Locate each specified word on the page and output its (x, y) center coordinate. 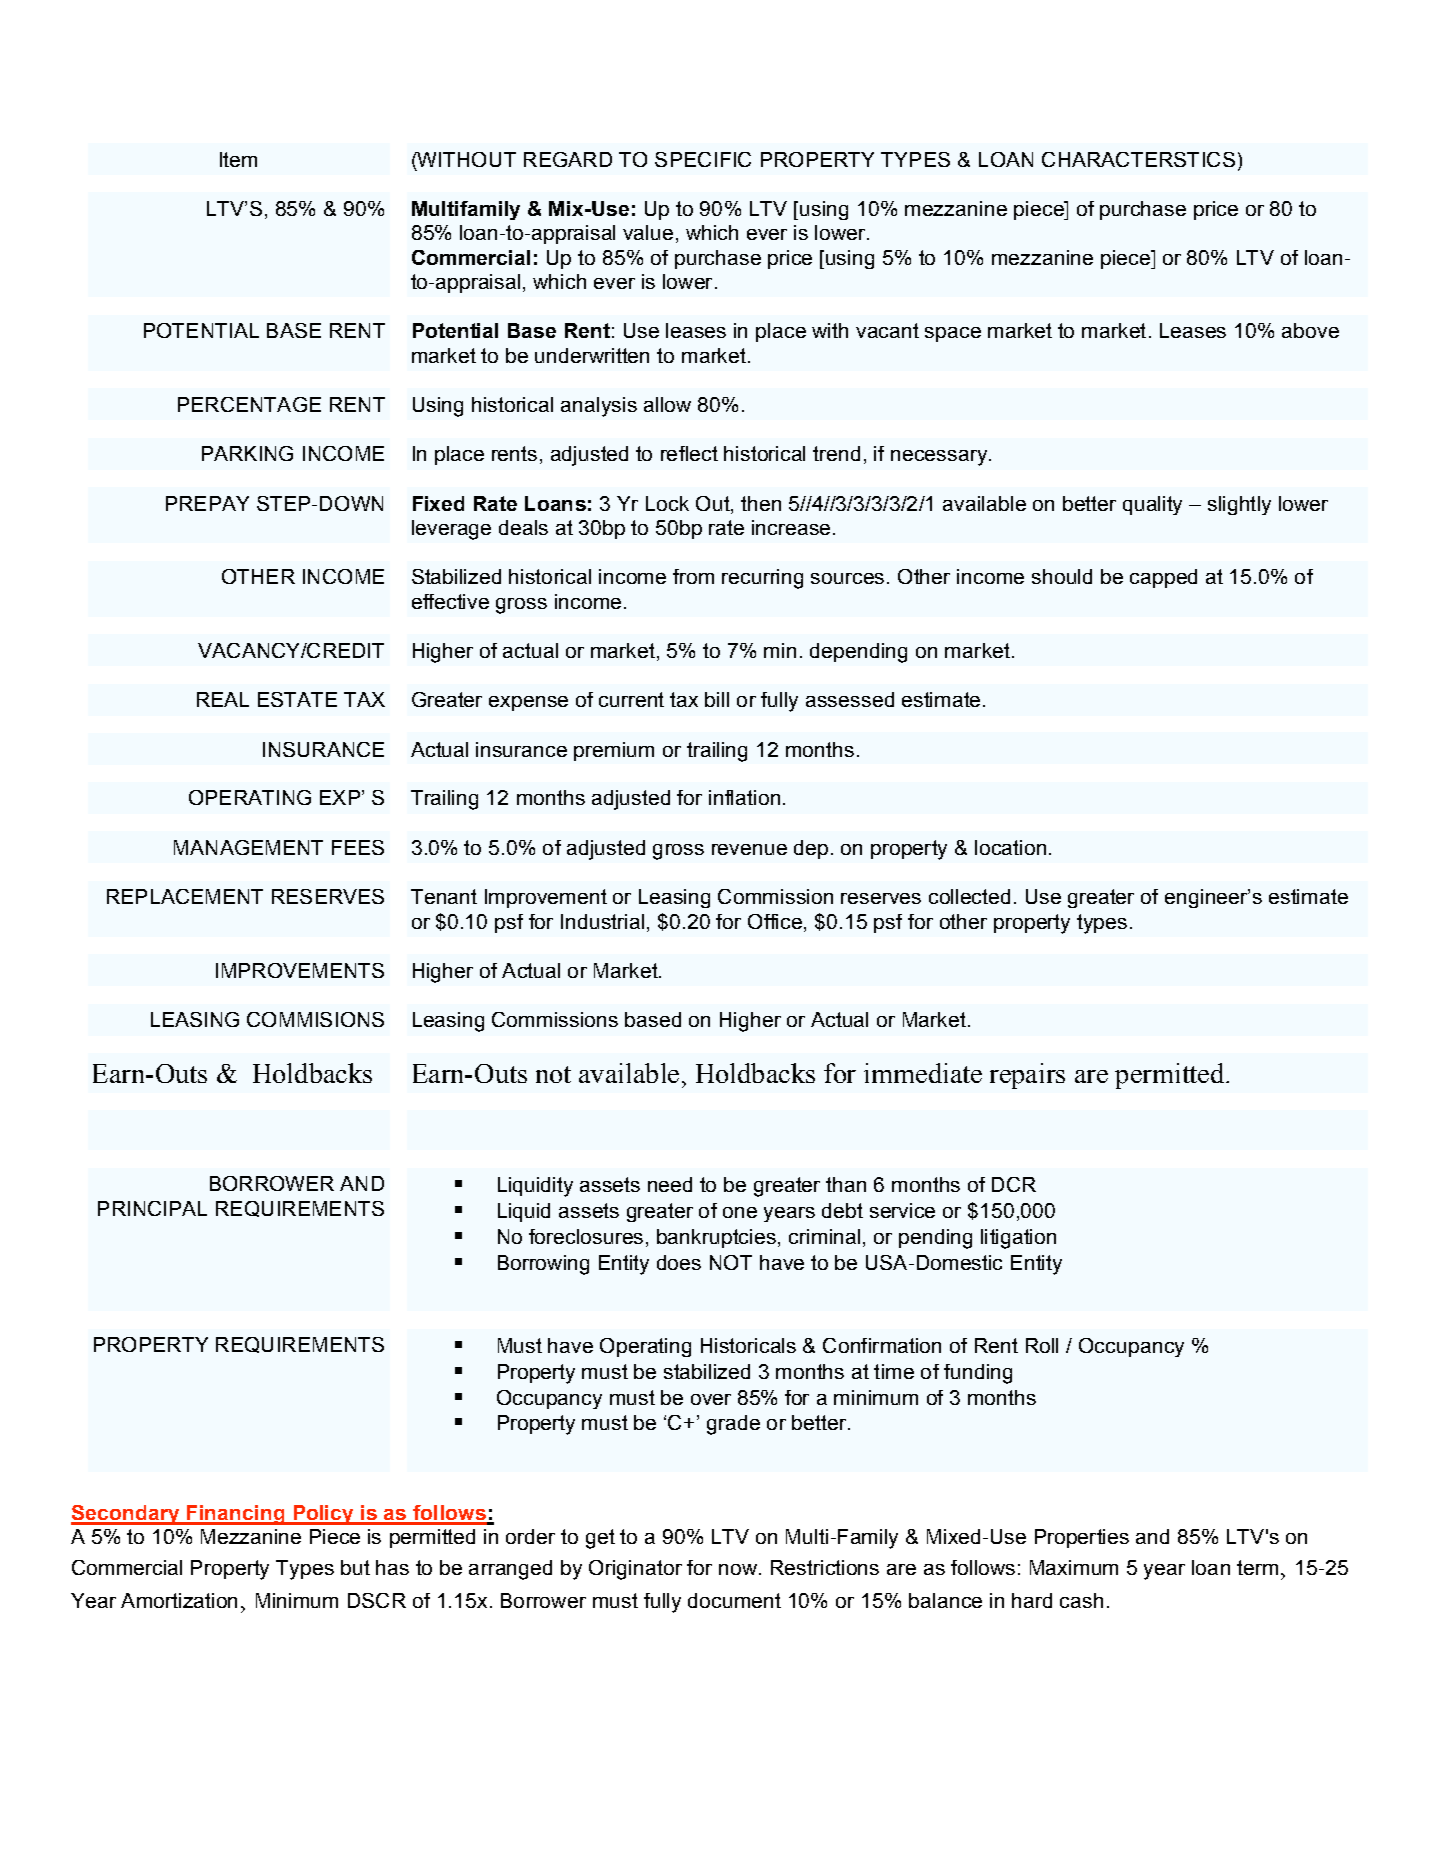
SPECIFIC (703, 159)
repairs (1027, 1076)
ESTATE (297, 699)
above (1310, 330)
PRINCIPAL (152, 1208)
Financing (236, 1515)
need (670, 1184)
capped (1163, 578)
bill (717, 699)
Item (238, 159)
